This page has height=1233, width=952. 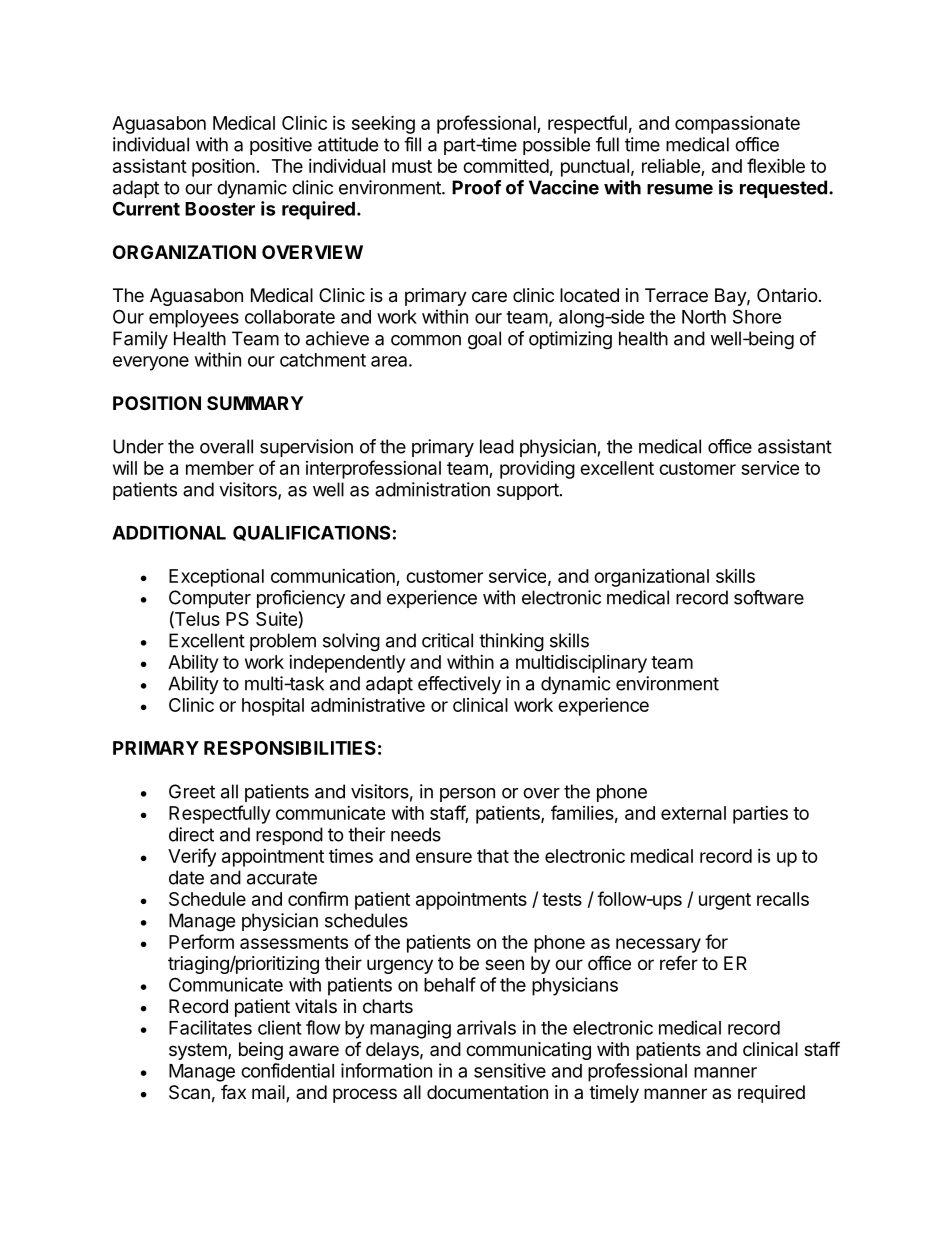 What do you see at coordinates (671, 165) in the page?
I see `reliable` at bounding box center [671, 165].
